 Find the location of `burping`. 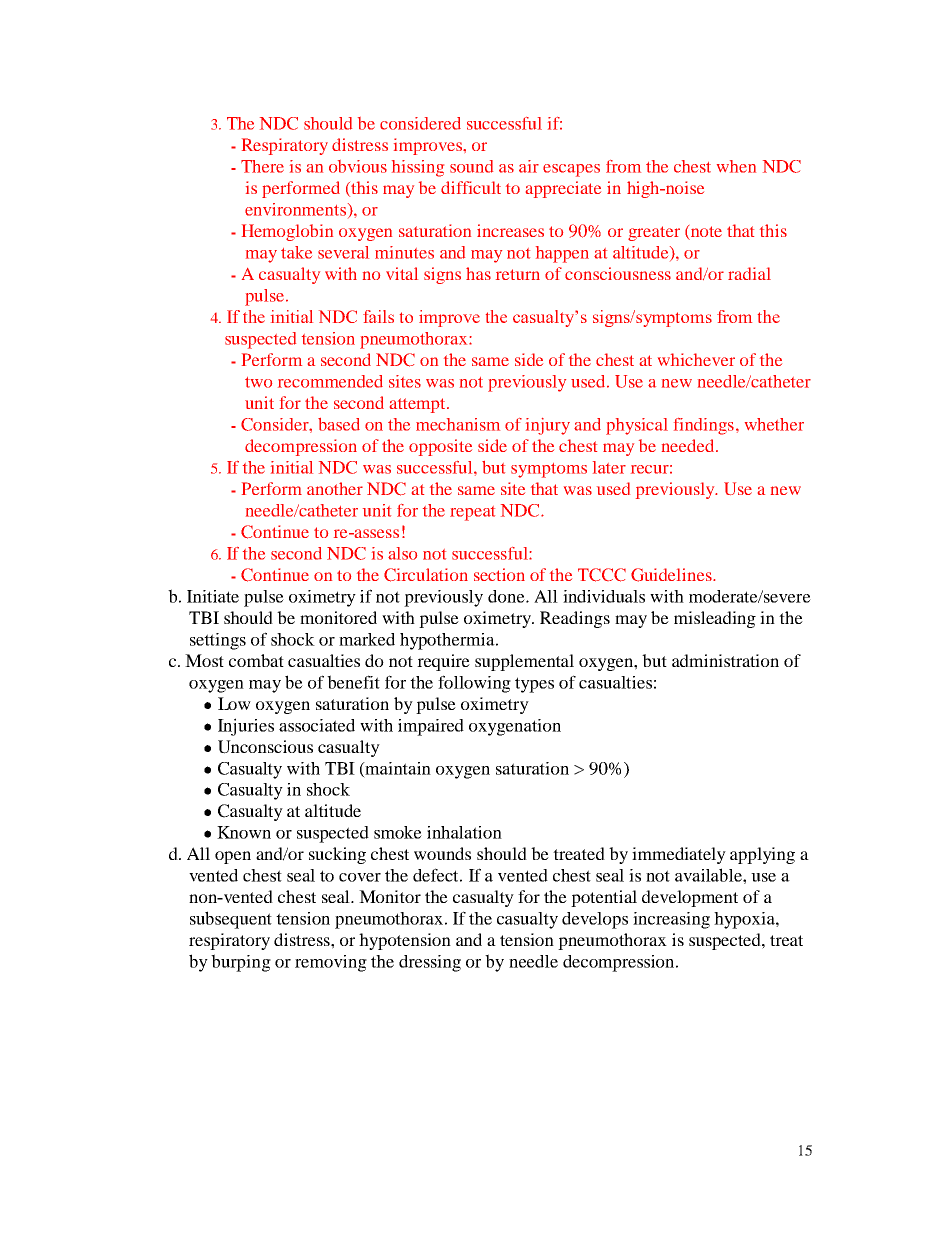

burping is located at coordinates (241, 963).
